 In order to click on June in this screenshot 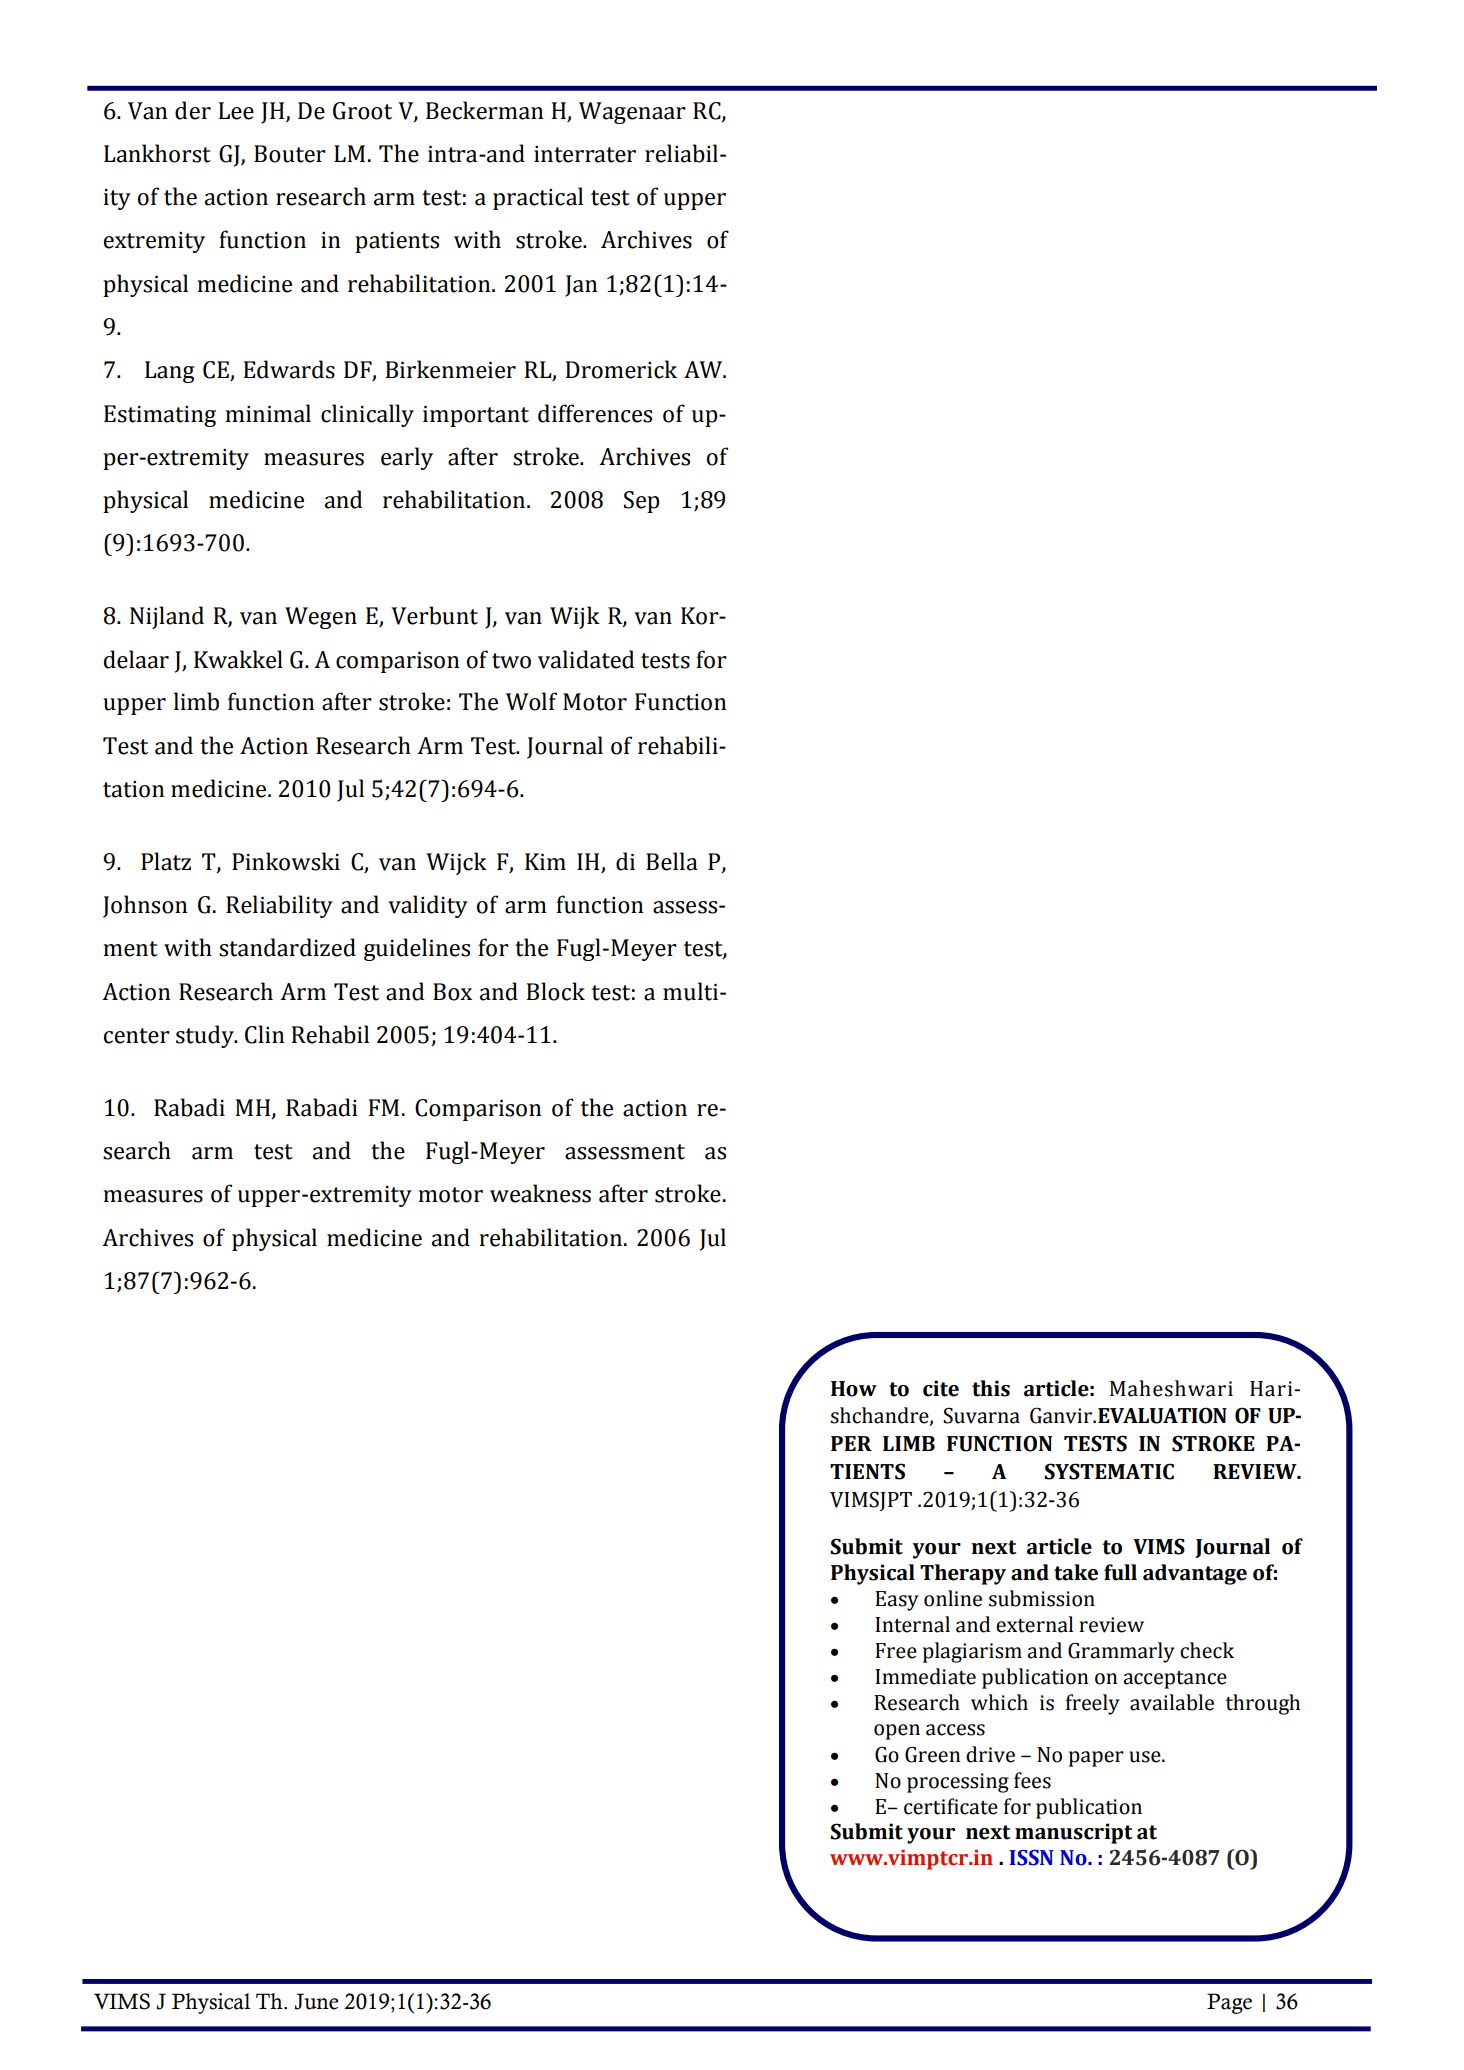, I will do `click(317, 2001)`.
